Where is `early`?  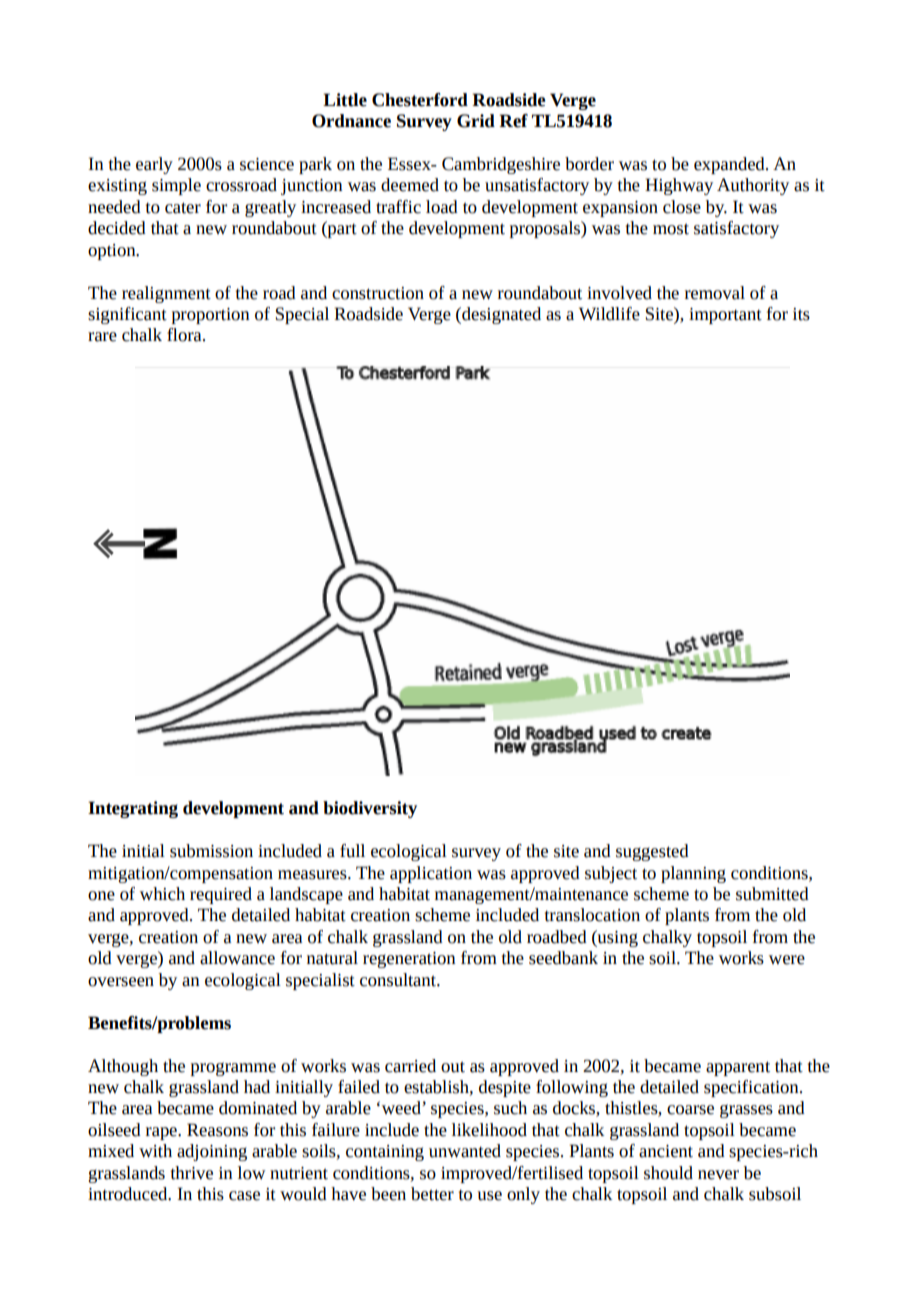
early is located at coordinates (154, 165).
